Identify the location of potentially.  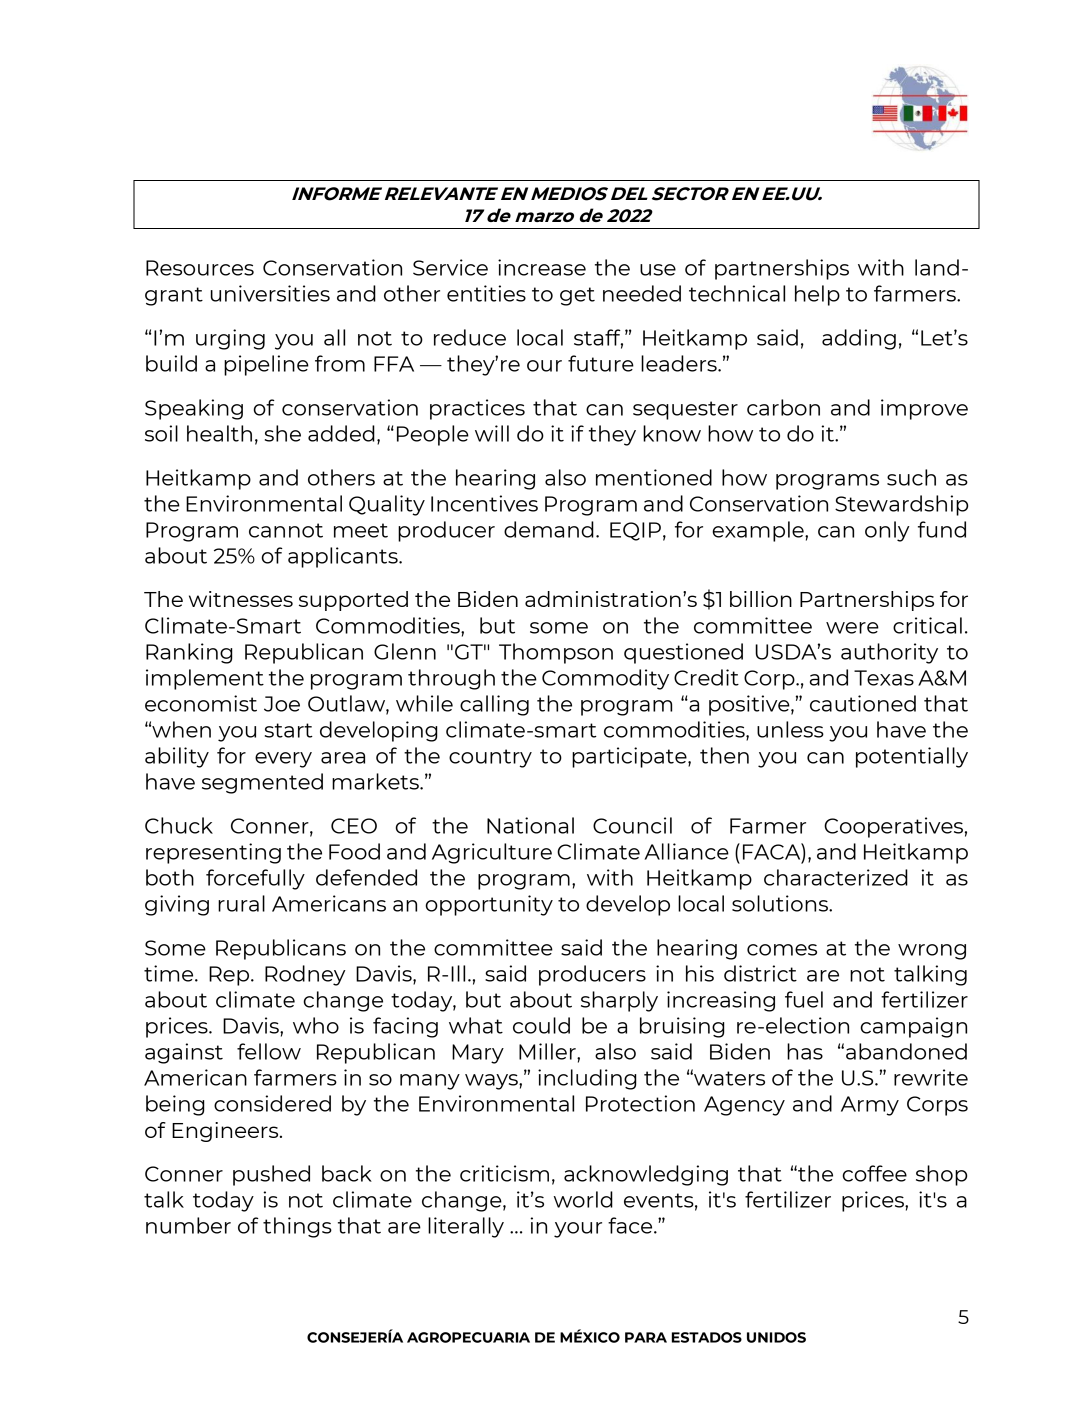
(912, 757).
